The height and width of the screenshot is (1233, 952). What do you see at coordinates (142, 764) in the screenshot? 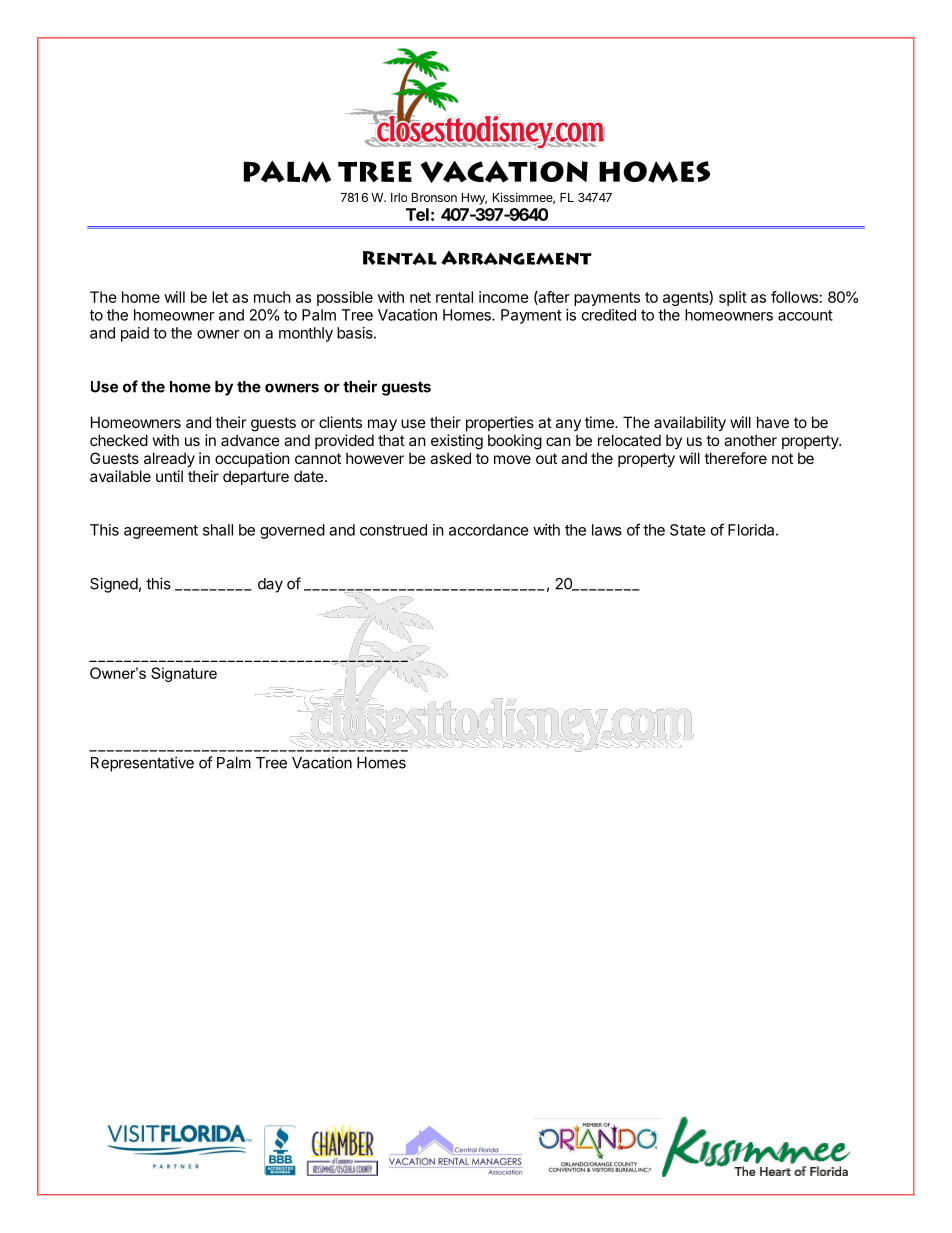
I see `Representative` at bounding box center [142, 764].
